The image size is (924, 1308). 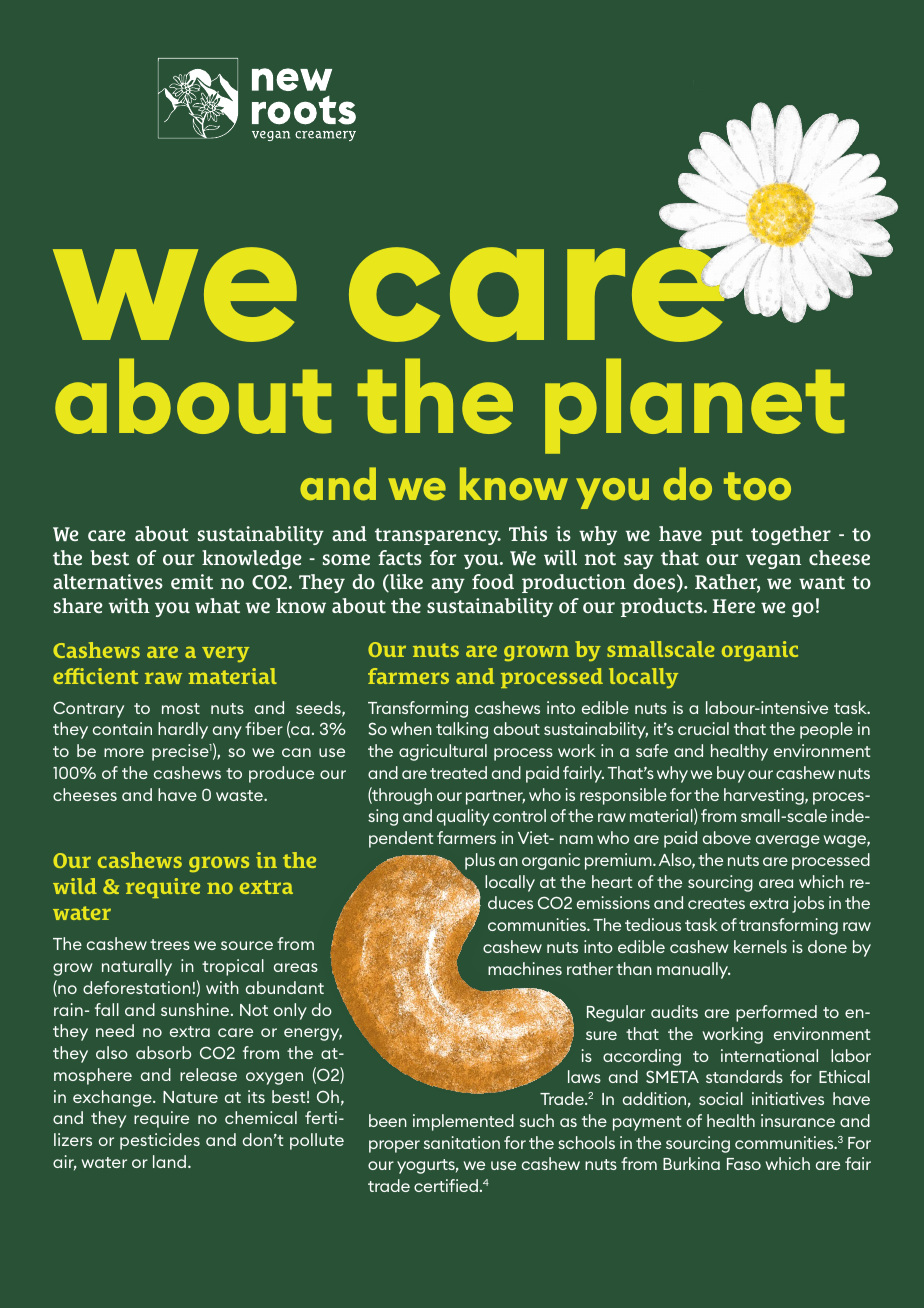 I want to click on Faso, so click(x=744, y=1164).
